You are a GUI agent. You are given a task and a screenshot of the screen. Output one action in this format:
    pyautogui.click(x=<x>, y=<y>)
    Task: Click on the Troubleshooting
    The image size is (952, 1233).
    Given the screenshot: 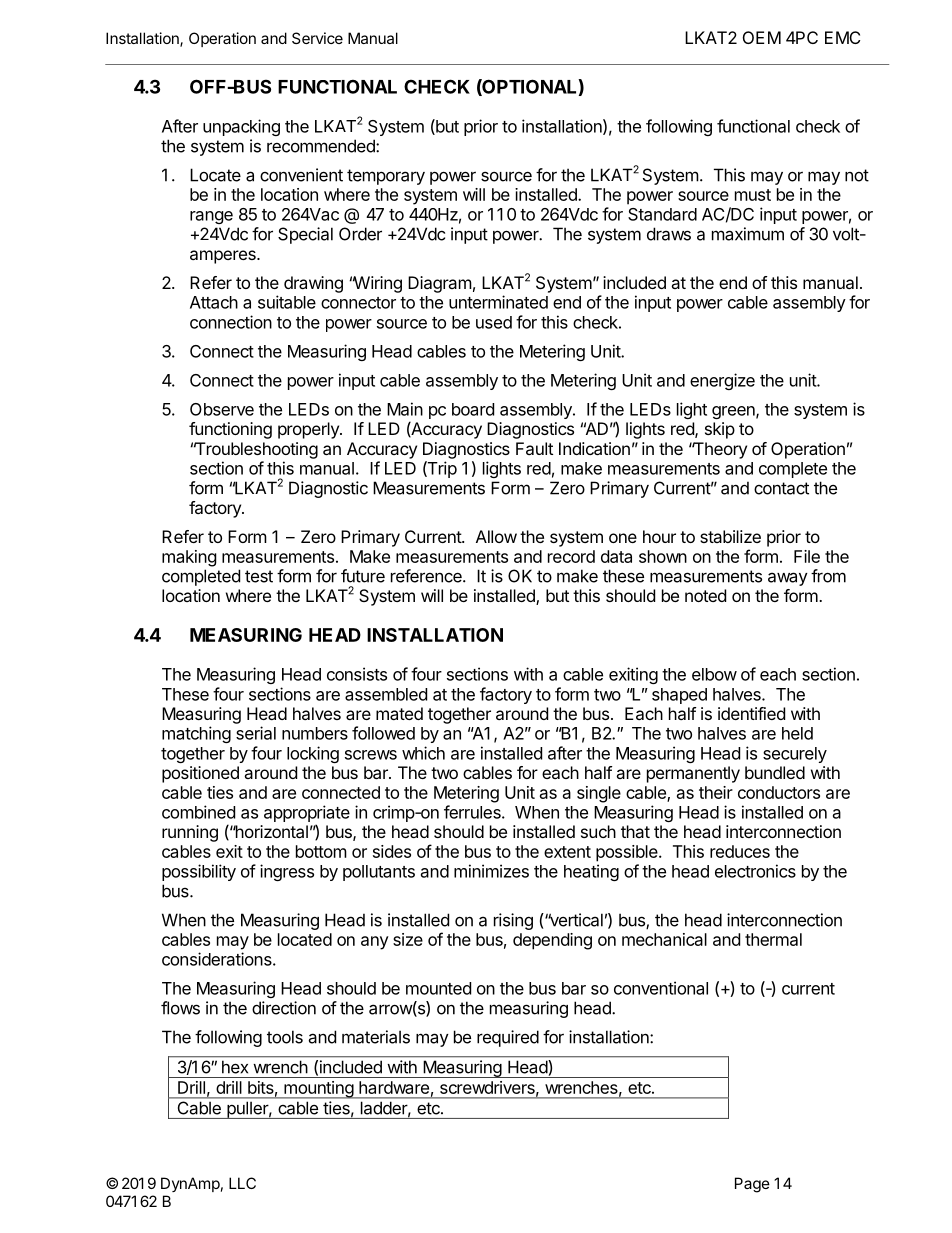 What is the action you would take?
    pyautogui.click(x=256, y=450)
